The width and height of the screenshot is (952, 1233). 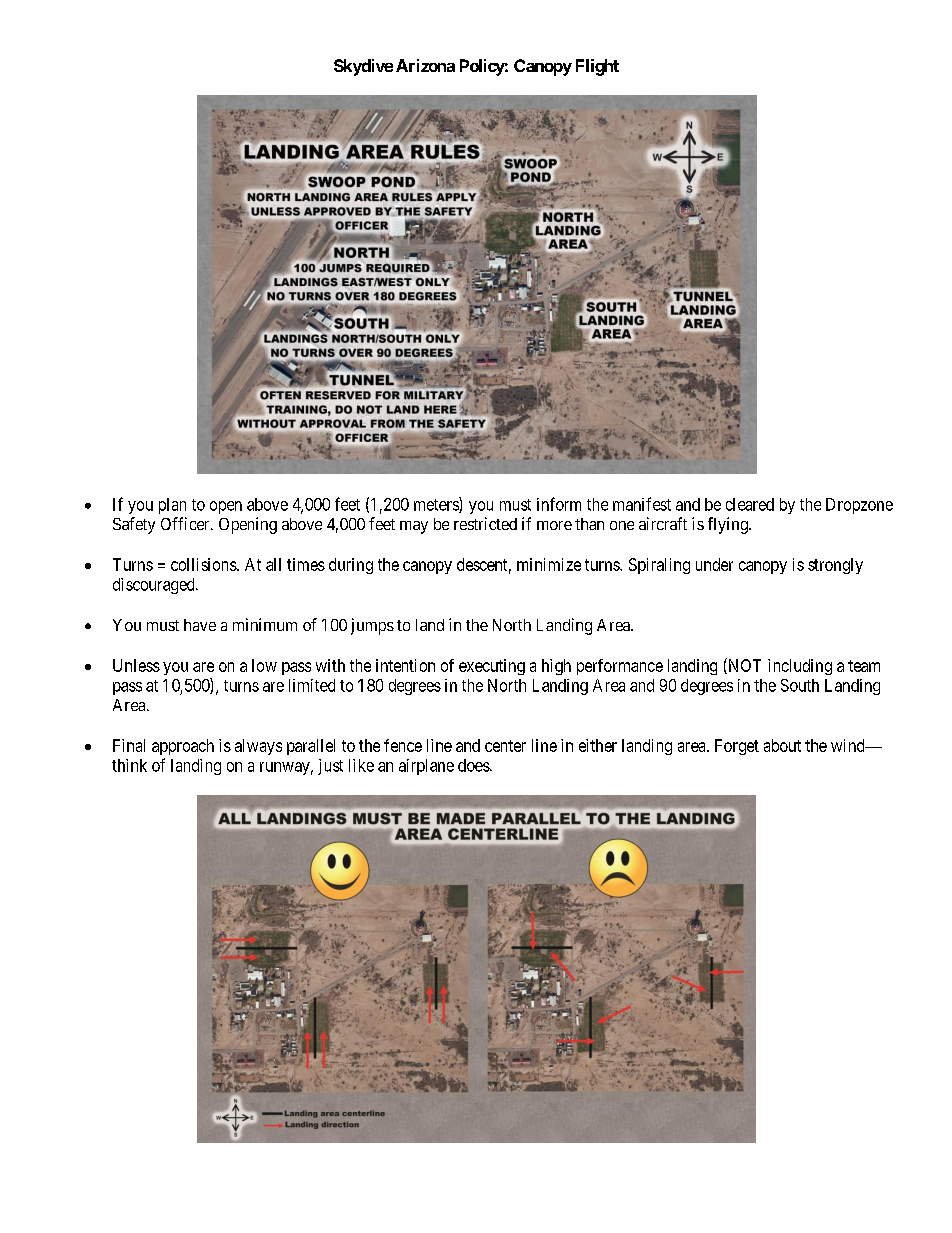 I want to click on approach, so click(x=183, y=747).
